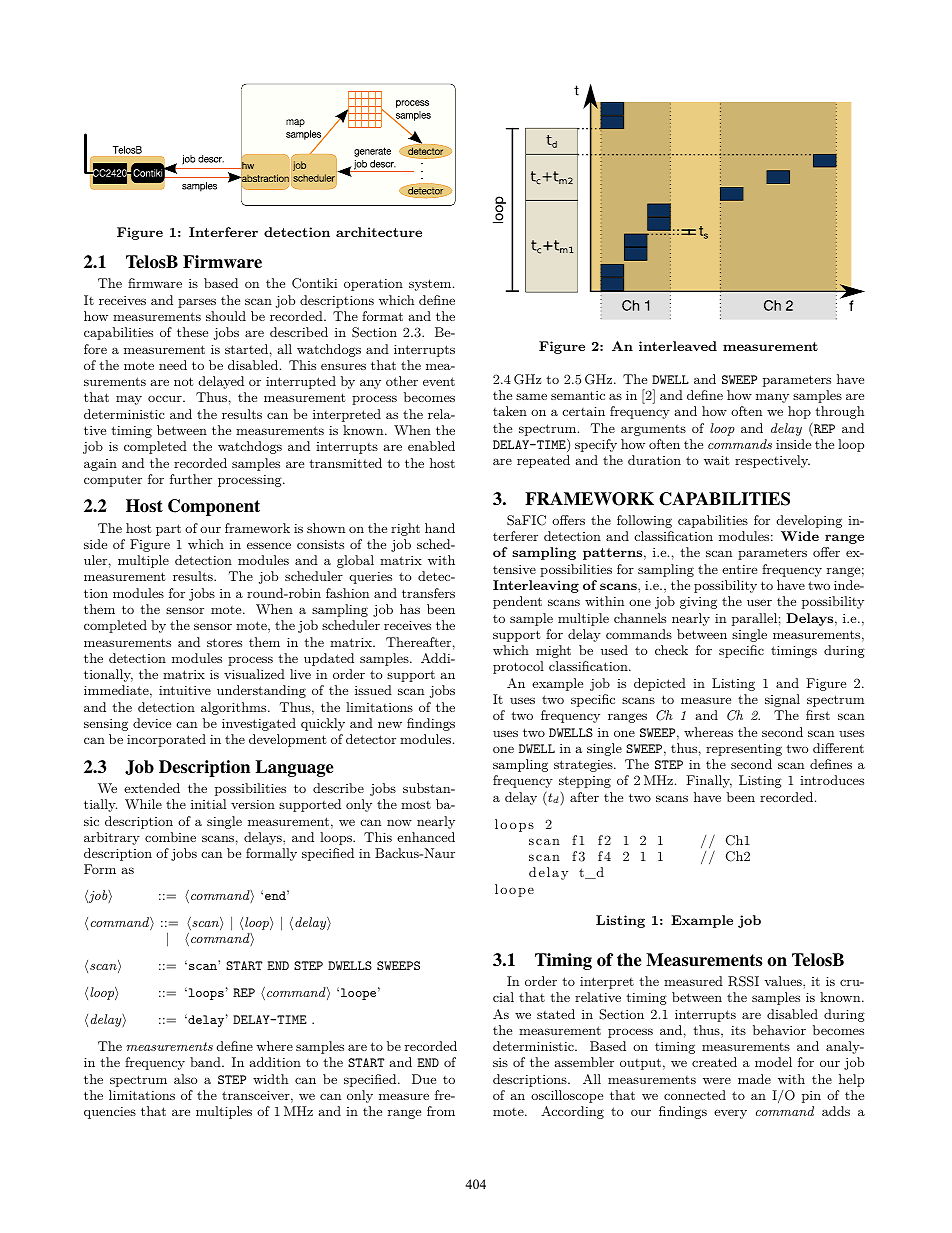 This image has width=952, height=1233. I want to click on protocol, so click(518, 667).
